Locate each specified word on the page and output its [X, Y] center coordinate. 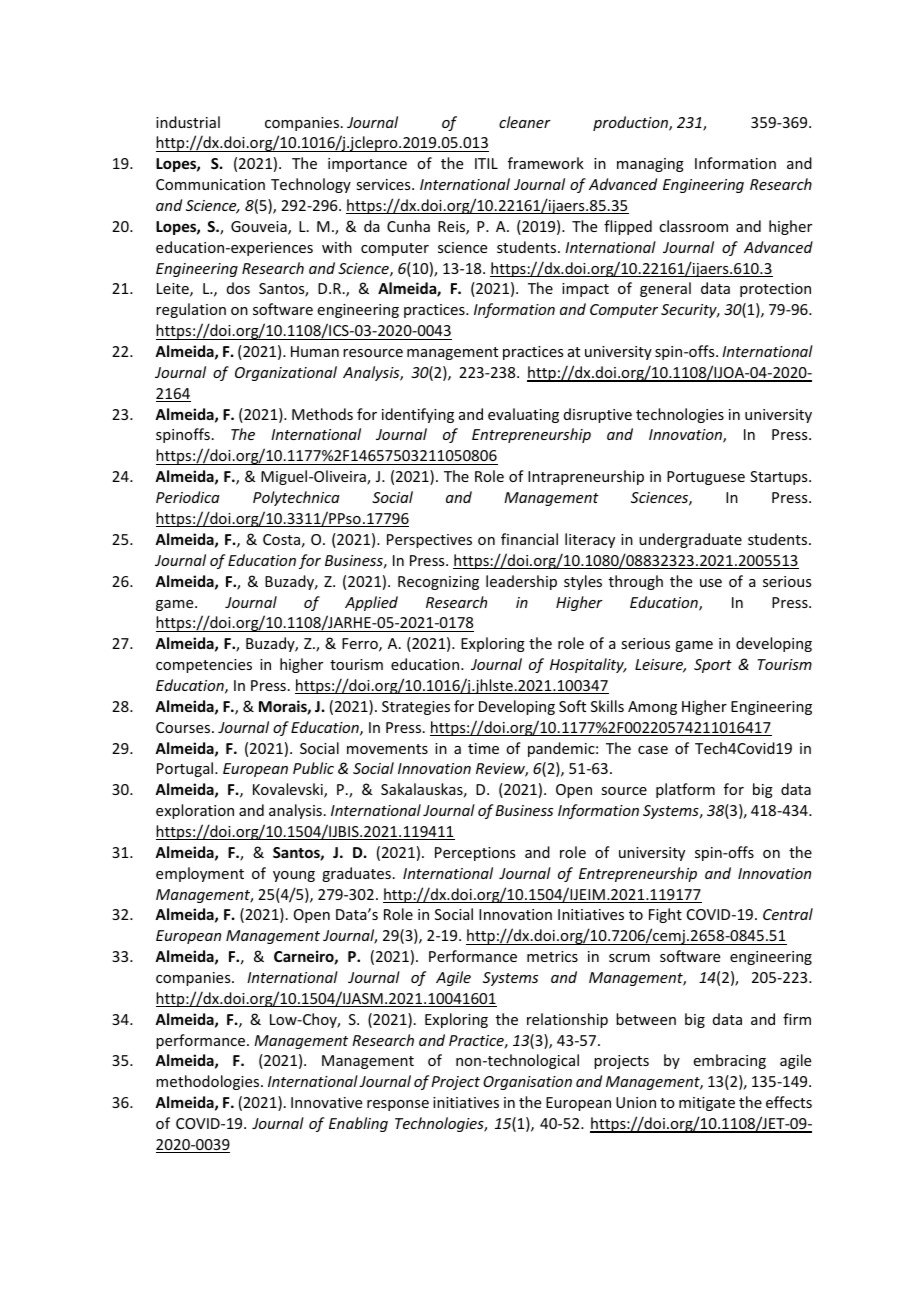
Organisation [527, 1083]
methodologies [209, 1082]
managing [650, 165]
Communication [210, 184]
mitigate [707, 1104]
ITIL [486, 163]
